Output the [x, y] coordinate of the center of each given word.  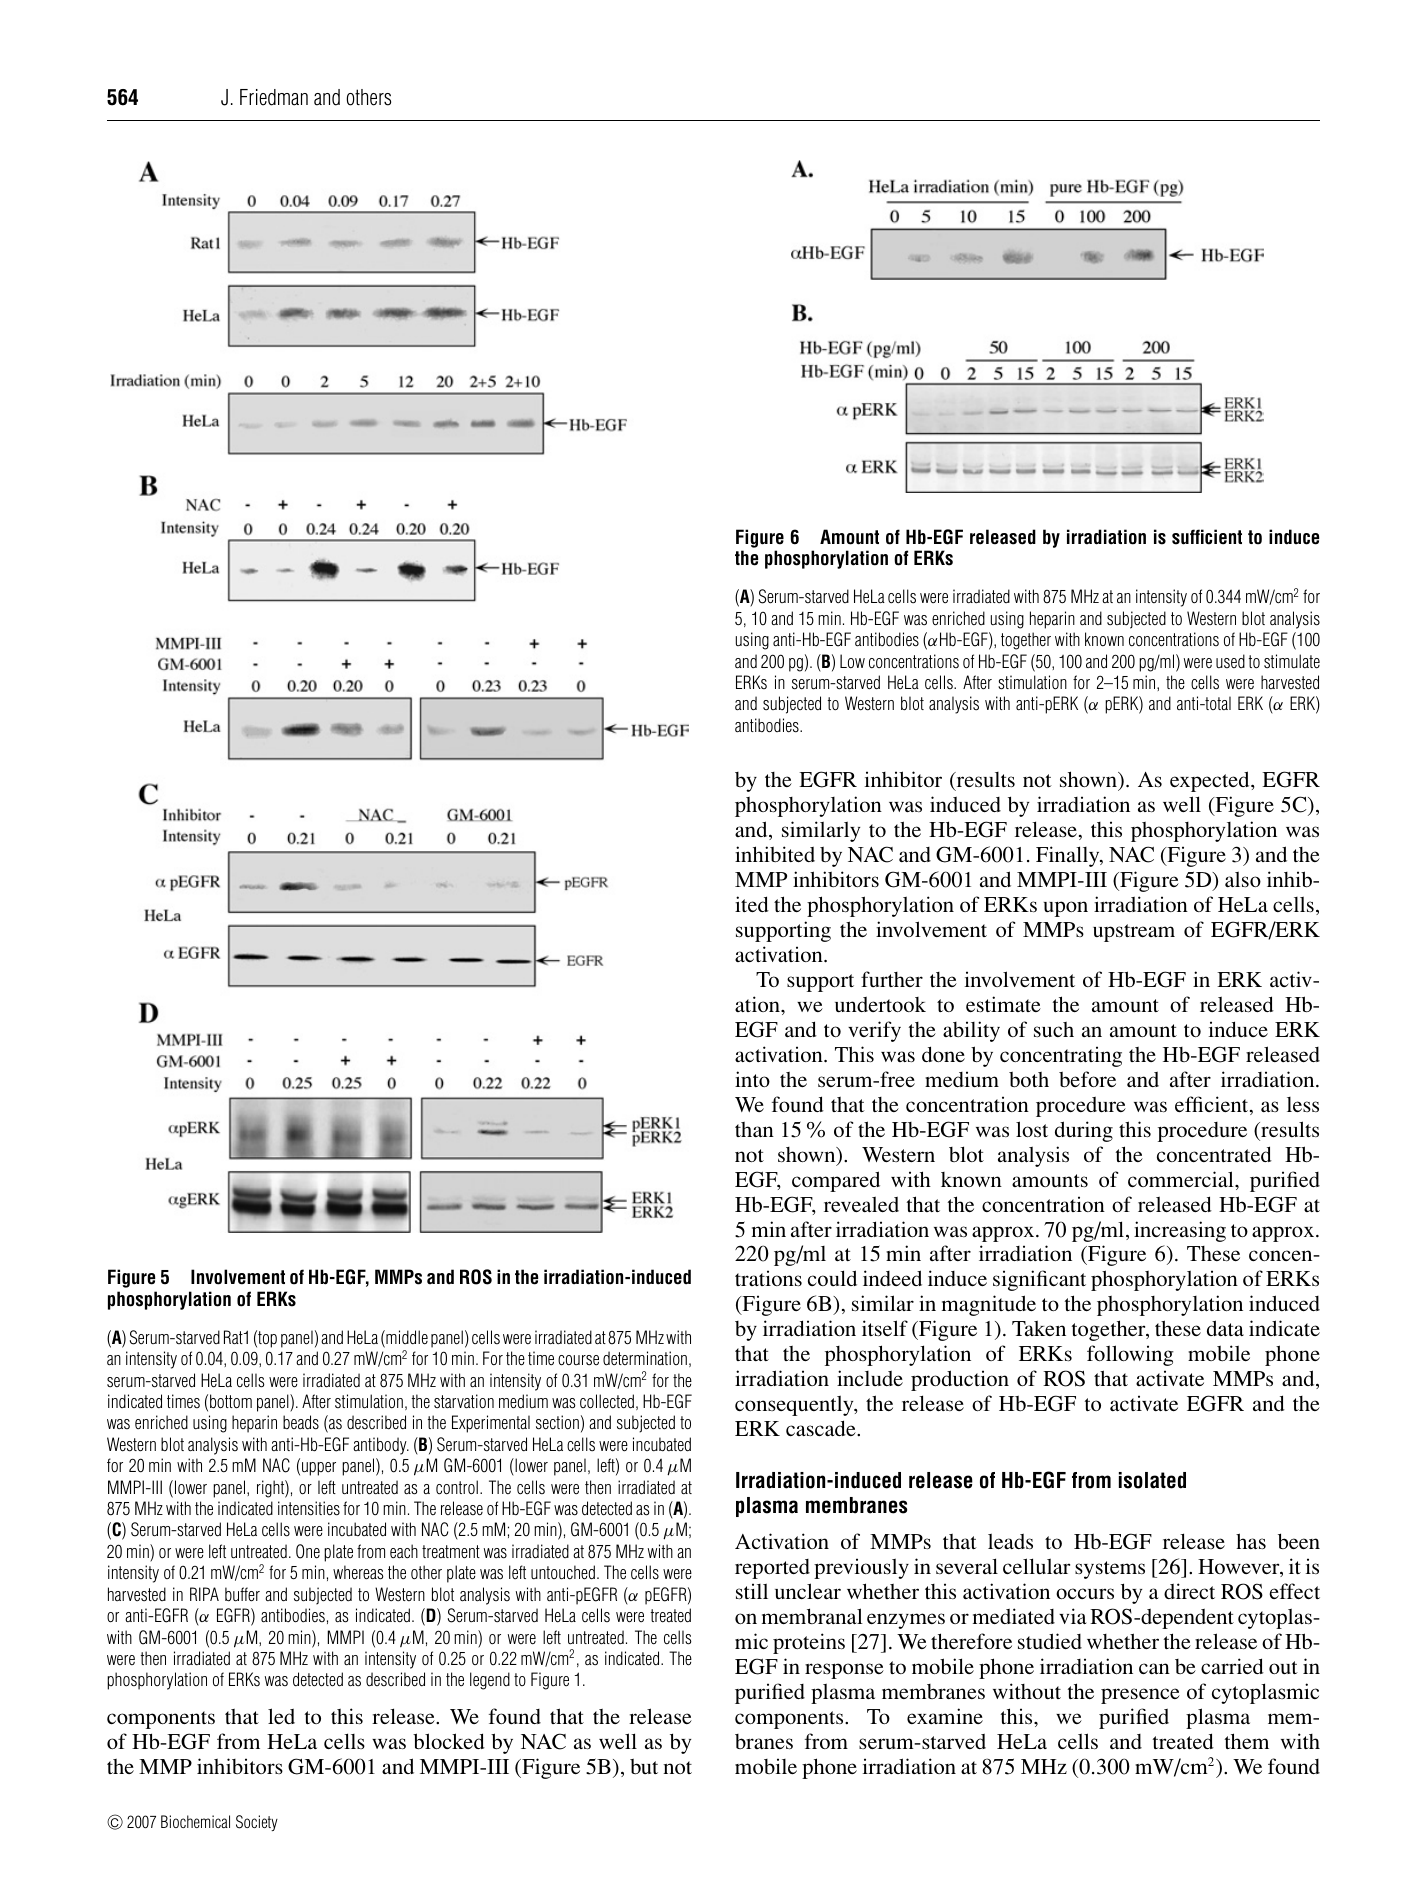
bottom [231, 1401]
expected [1211, 781]
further [892, 979]
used [1230, 661]
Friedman [274, 97]
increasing [1180, 1231]
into [752, 1079]
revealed [861, 1204]
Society [257, 1823]
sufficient [1207, 537]
